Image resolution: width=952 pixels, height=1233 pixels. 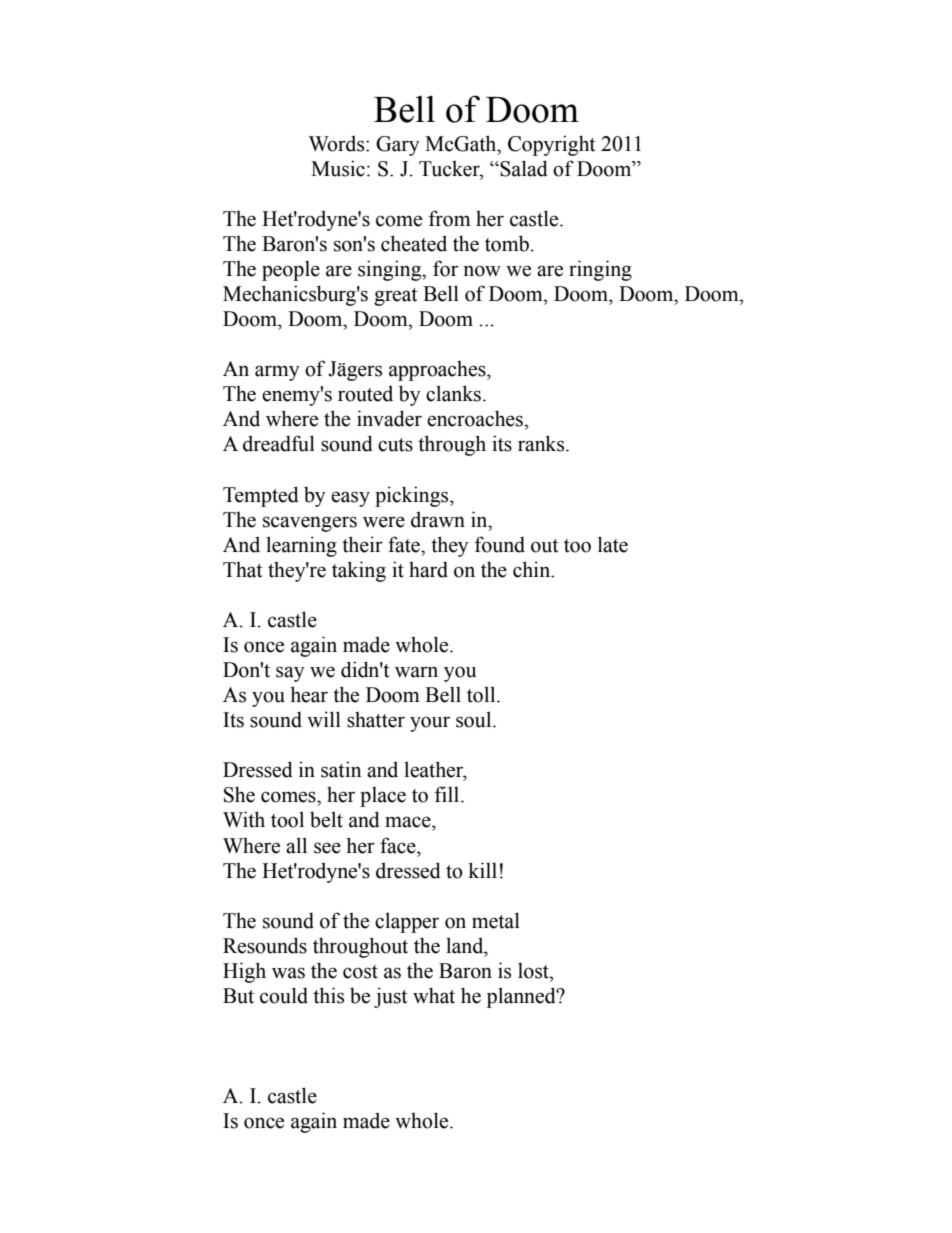 What do you see at coordinates (395, 445) in the image?
I see `cuts` at bounding box center [395, 445].
